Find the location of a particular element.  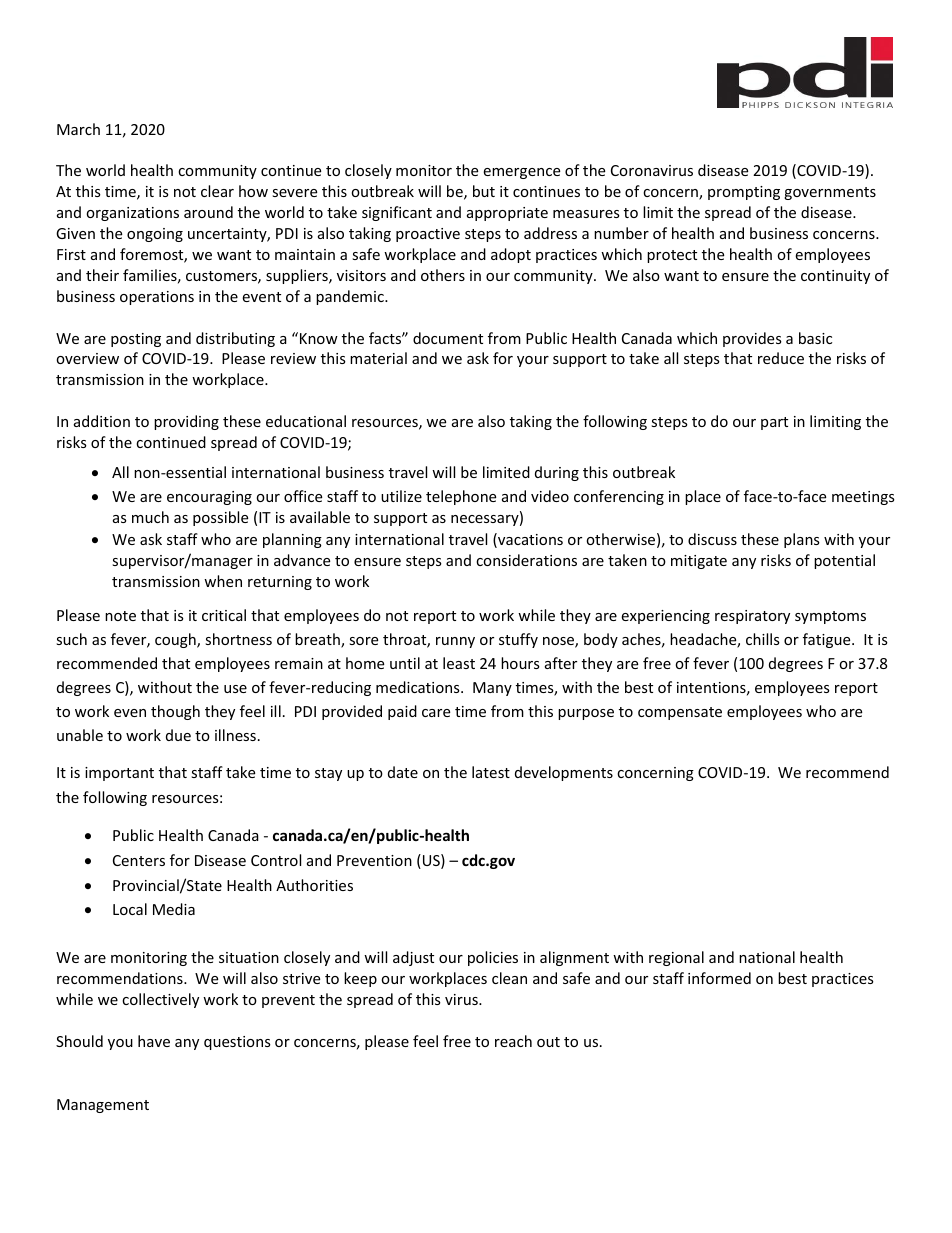

telephone is located at coordinates (461, 497).
